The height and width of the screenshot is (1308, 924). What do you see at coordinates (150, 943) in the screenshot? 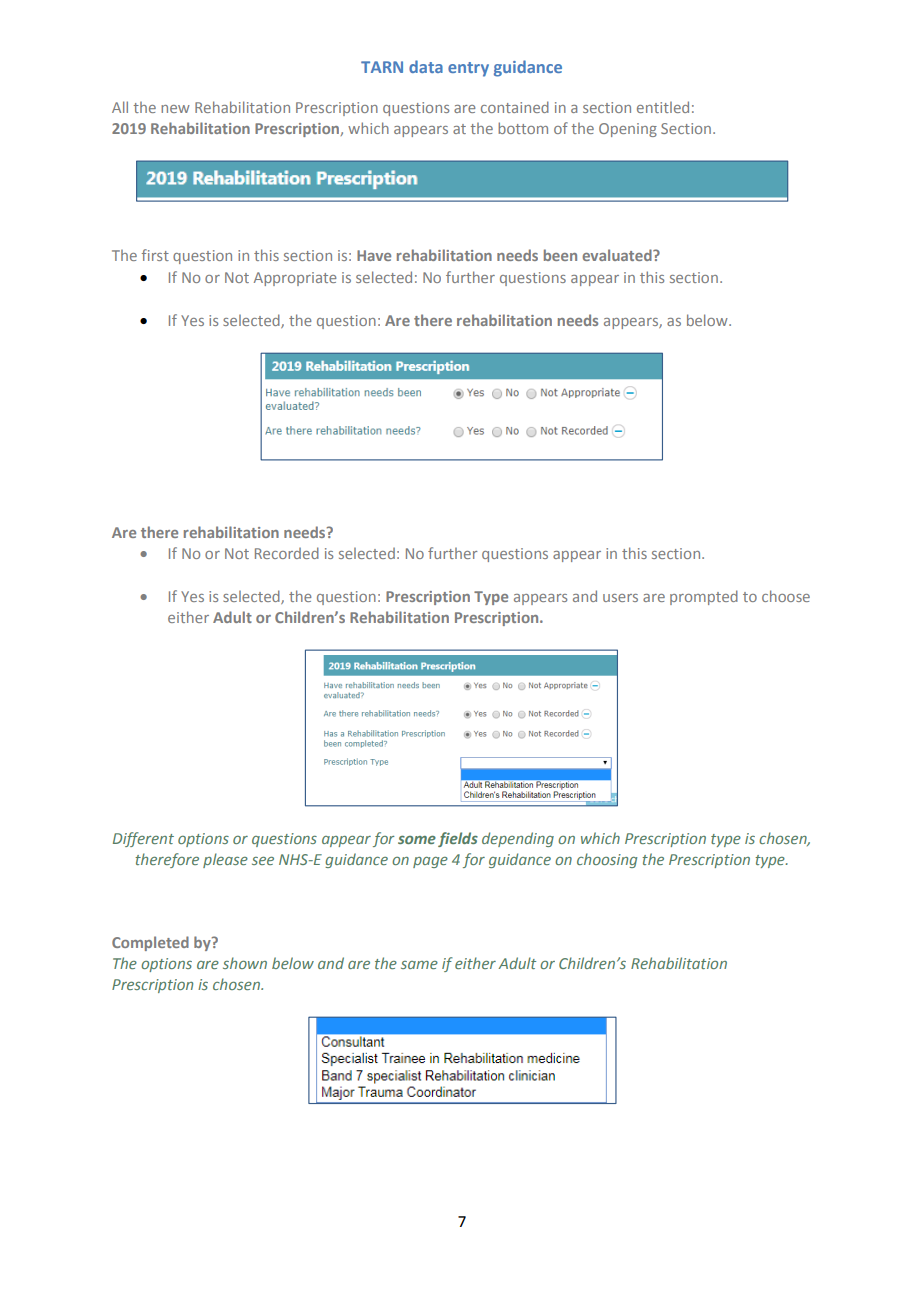
I see `Completed` at bounding box center [150, 943].
